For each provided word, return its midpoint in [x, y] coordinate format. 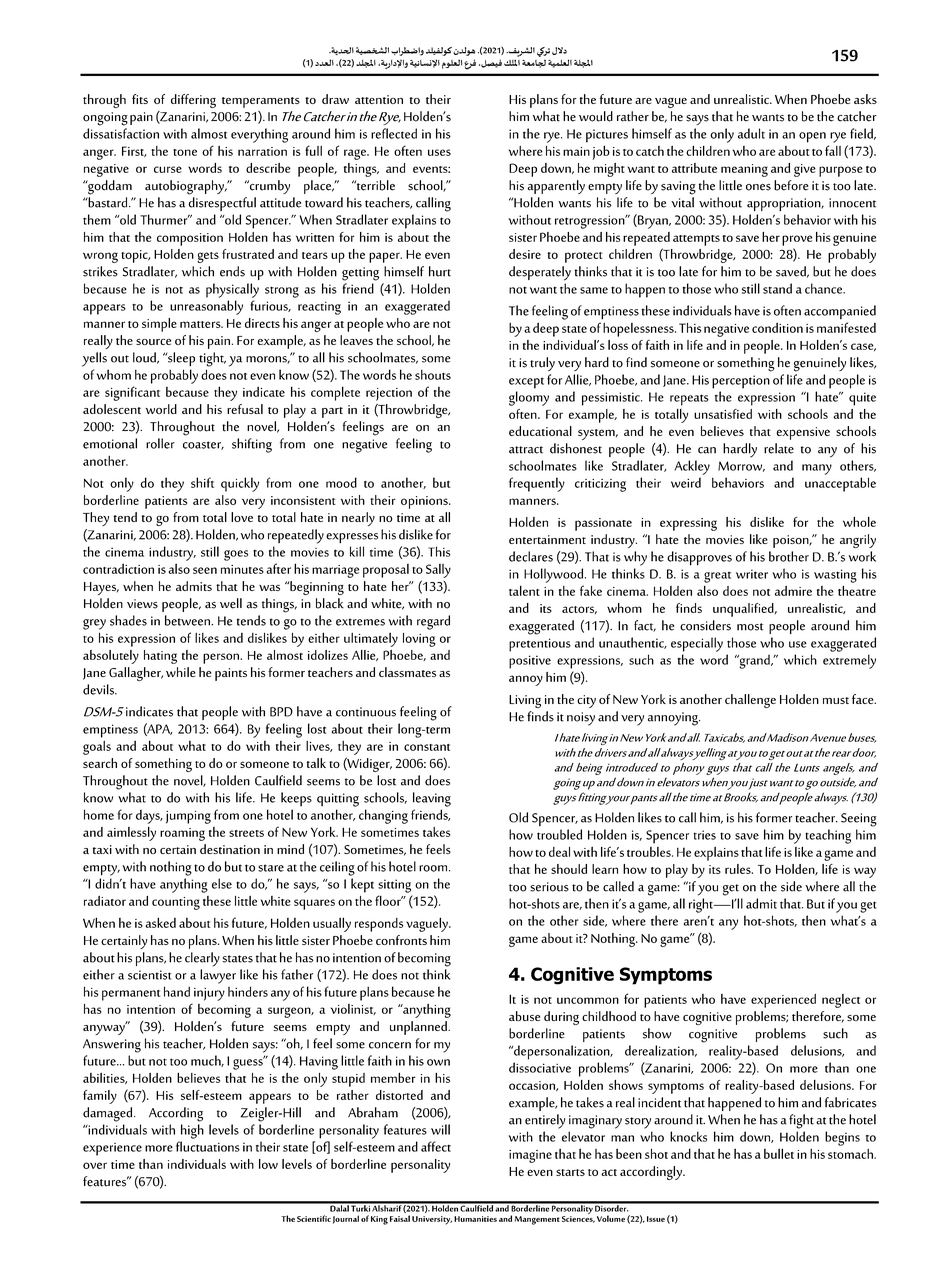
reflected [394, 133]
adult [751, 133]
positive [530, 662]
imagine [530, 1156]
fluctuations [208, 1146]
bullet [779, 1153]
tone [185, 152]
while [181, 672]
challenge [750, 701]
